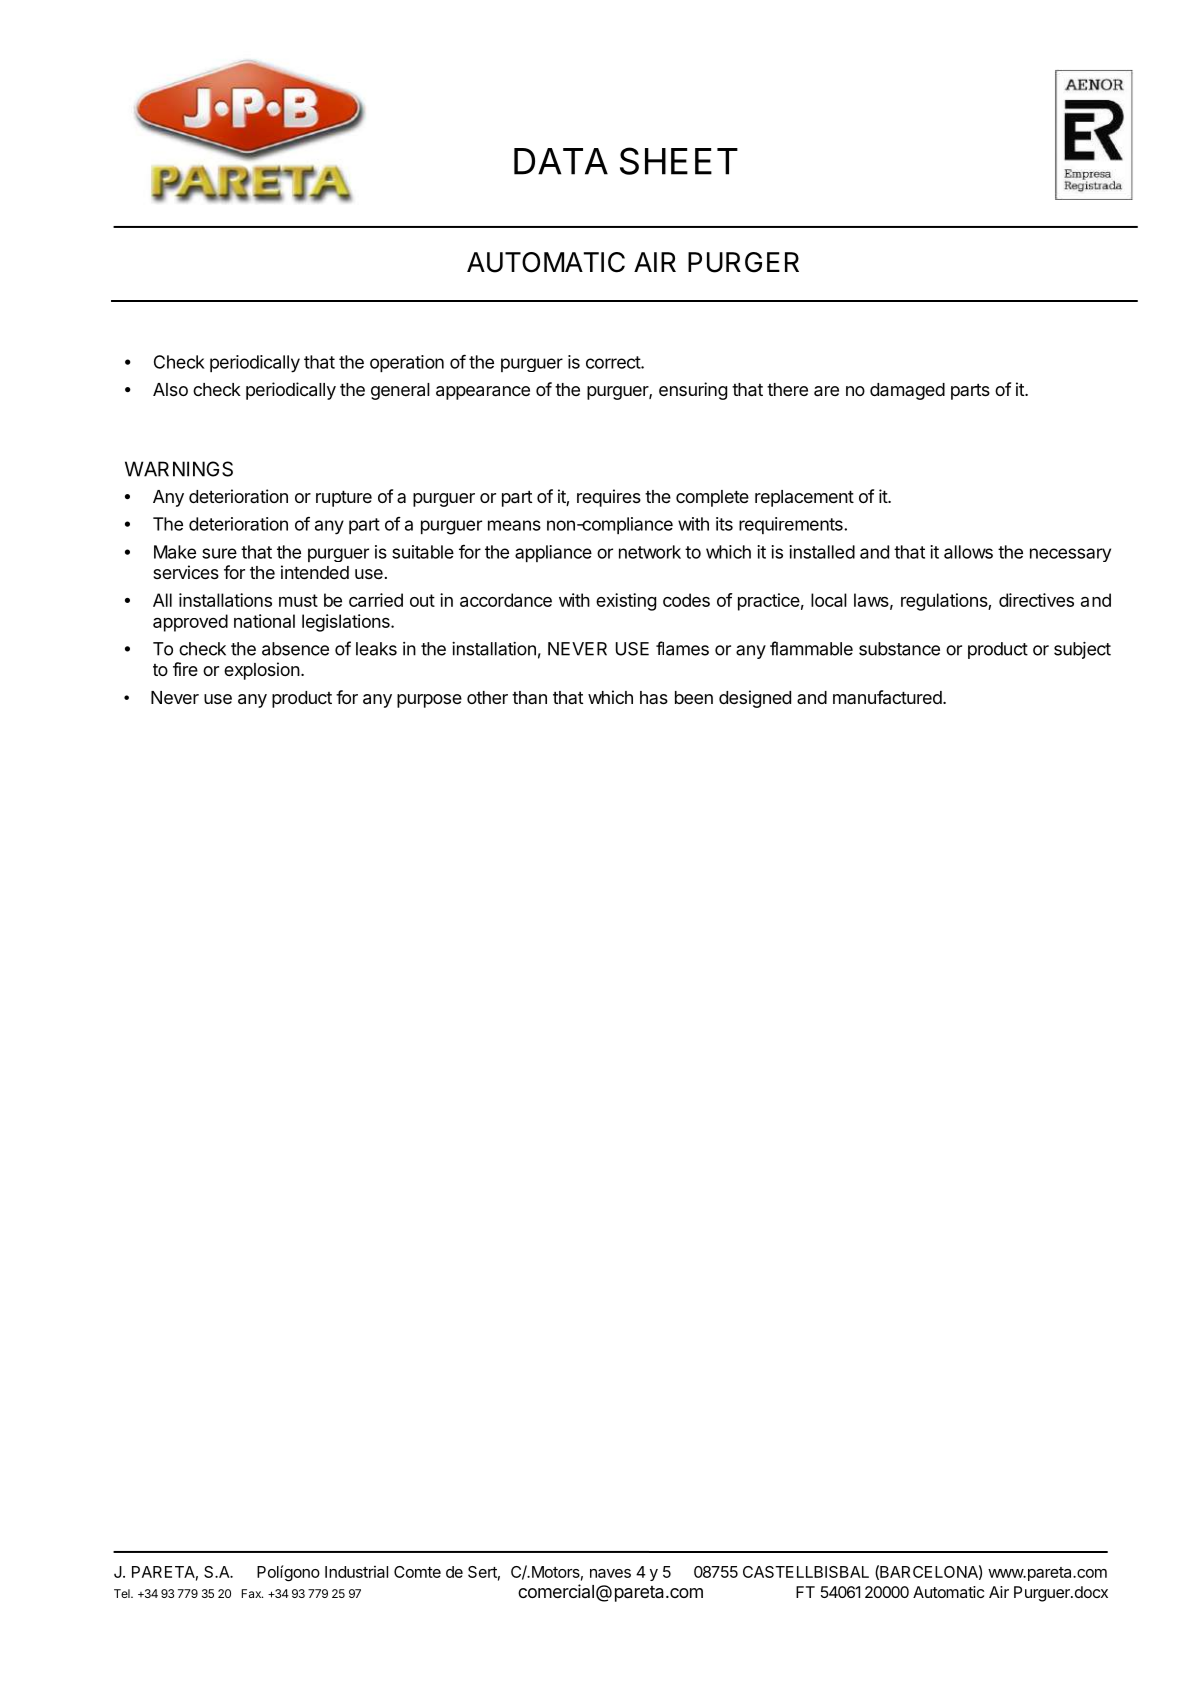  What do you see at coordinates (907, 391) in the screenshot?
I see `damaged` at bounding box center [907, 391].
